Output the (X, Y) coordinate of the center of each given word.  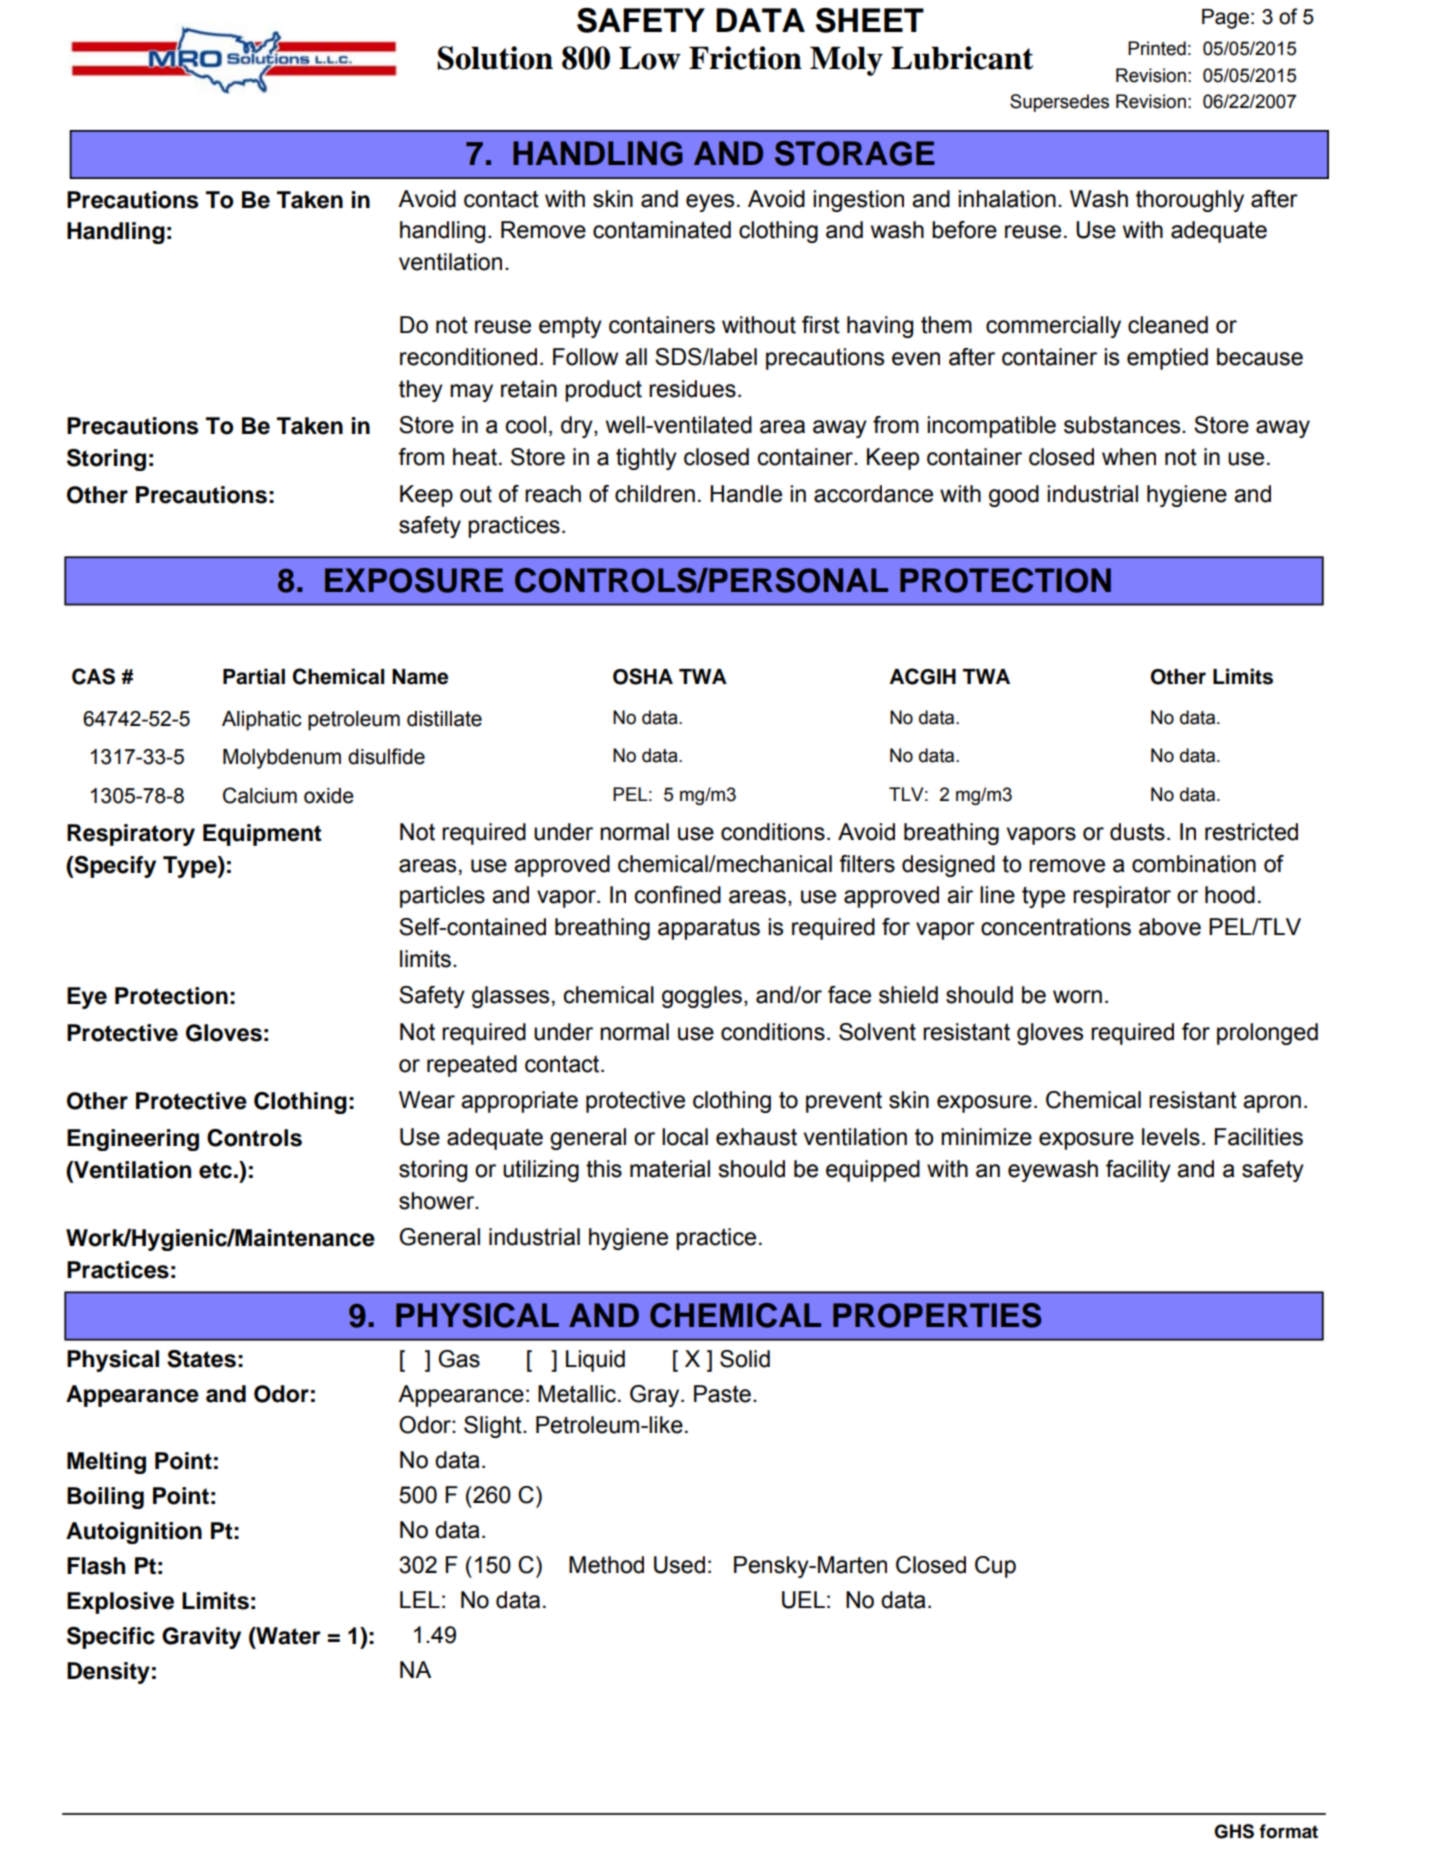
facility (1138, 1171)
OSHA (643, 676)
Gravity (201, 1638)
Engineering (133, 1140)
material (670, 1169)
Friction (745, 58)
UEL (803, 1600)
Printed (1157, 48)
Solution (495, 58)
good (1014, 496)
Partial (254, 676)
